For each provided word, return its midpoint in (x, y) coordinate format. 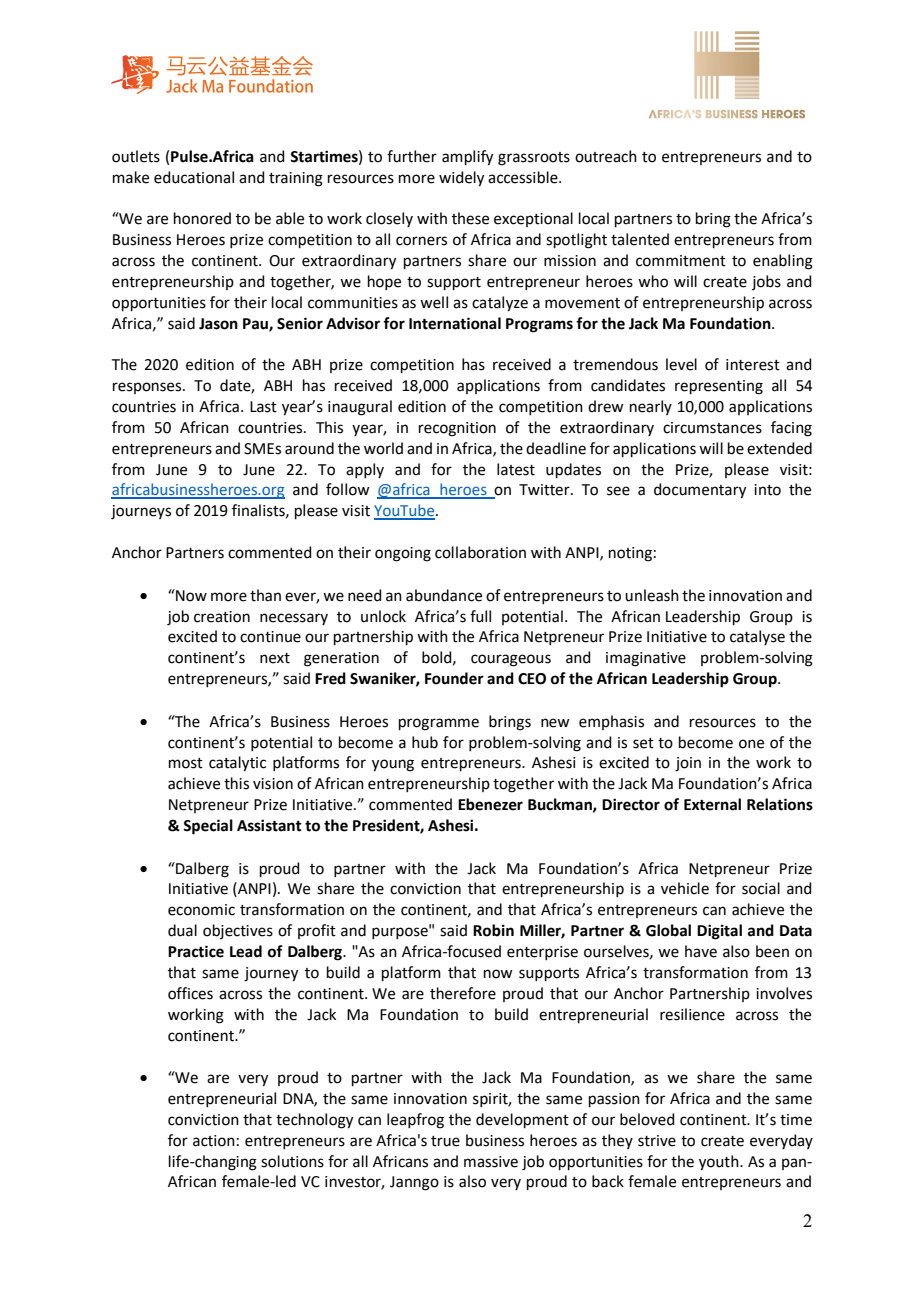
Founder (454, 678)
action (214, 1141)
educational (194, 177)
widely (461, 179)
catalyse (757, 637)
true (445, 1141)
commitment (681, 261)
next (275, 658)
